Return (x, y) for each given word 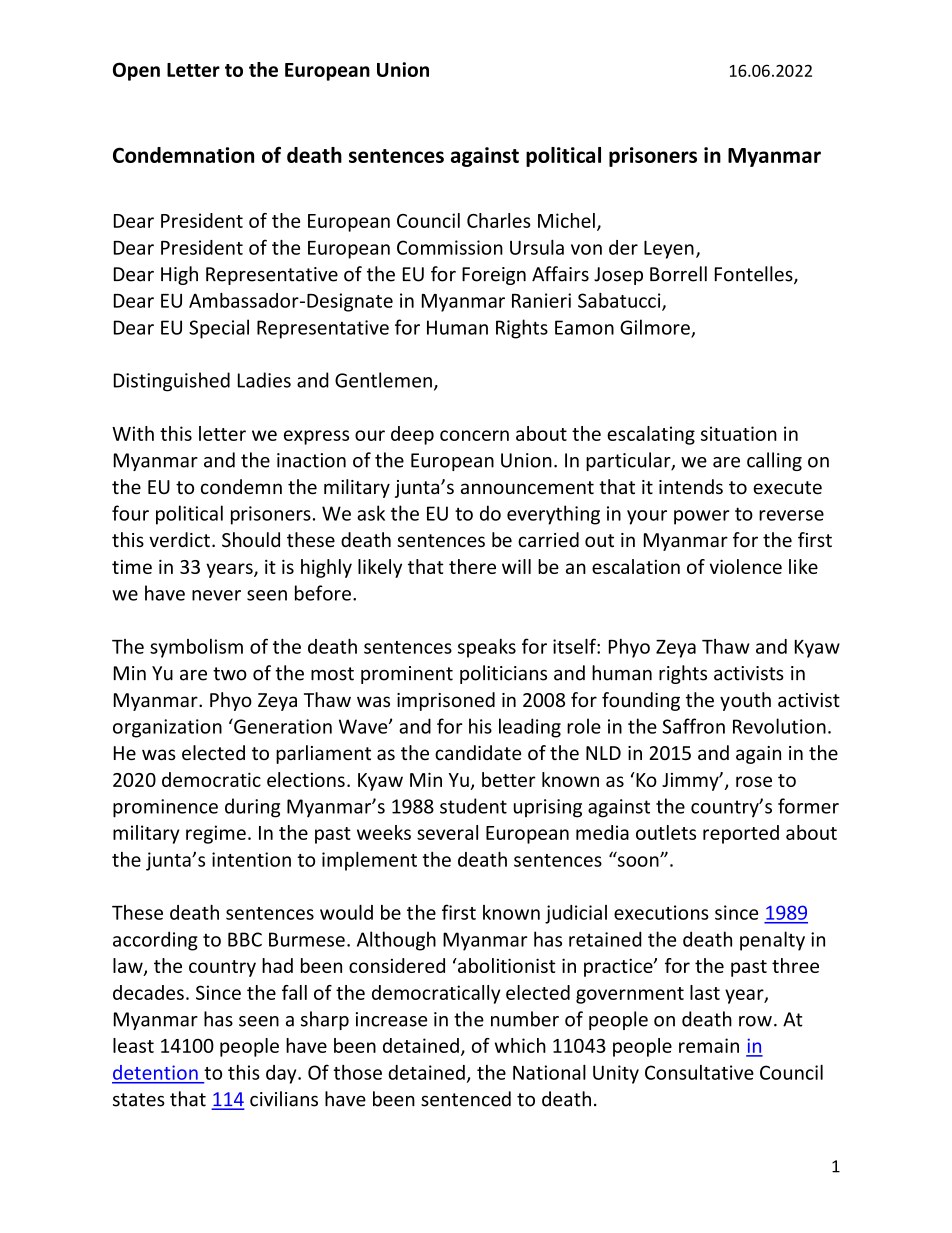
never (216, 595)
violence (746, 566)
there (472, 566)
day (282, 1074)
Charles (499, 220)
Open (136, 71)
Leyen (669, 249)
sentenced (466, 1099)
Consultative (699, 1072)
